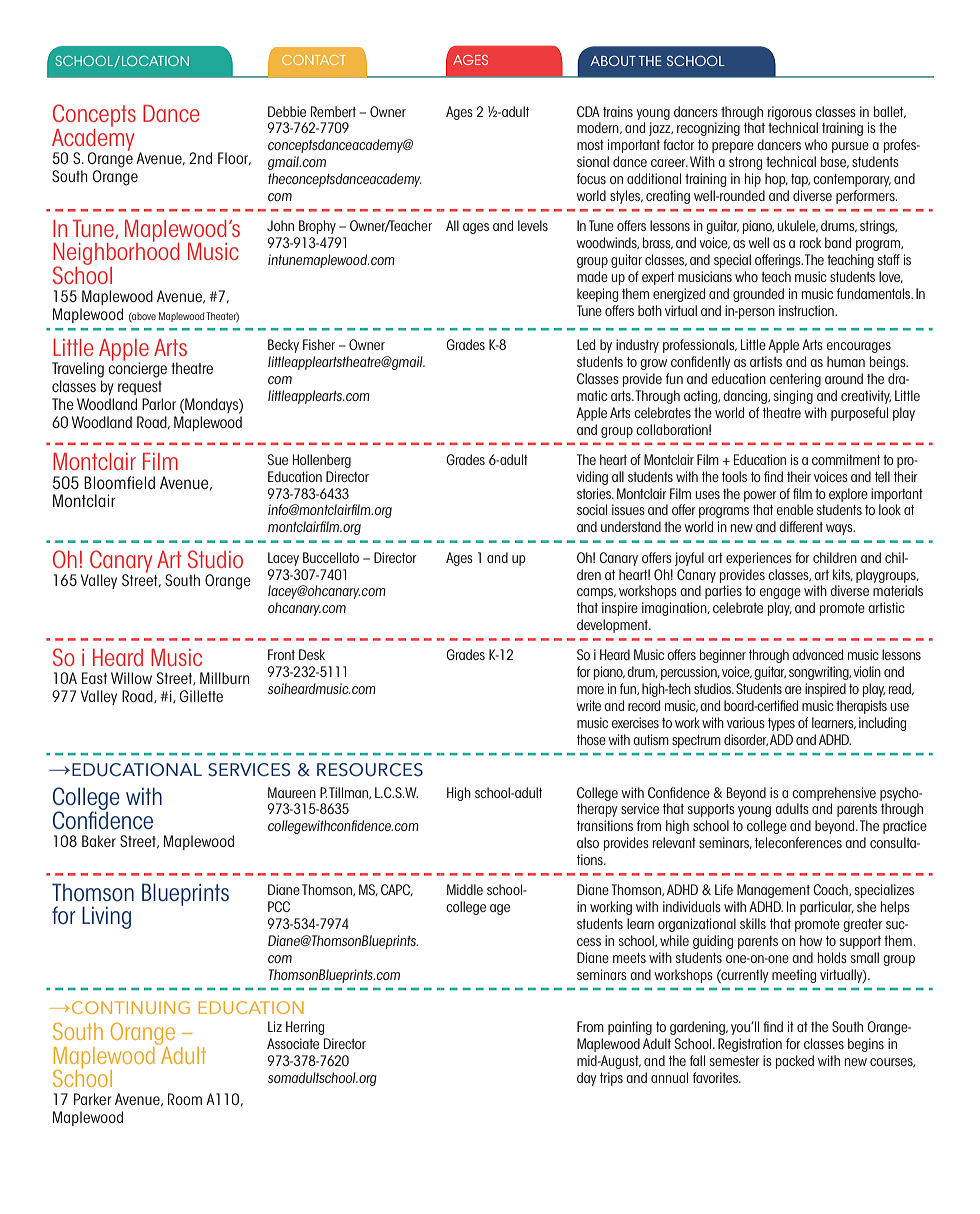  Describe the element at coordinates (790, 113) in the document. I see `rigorous` at that location.
